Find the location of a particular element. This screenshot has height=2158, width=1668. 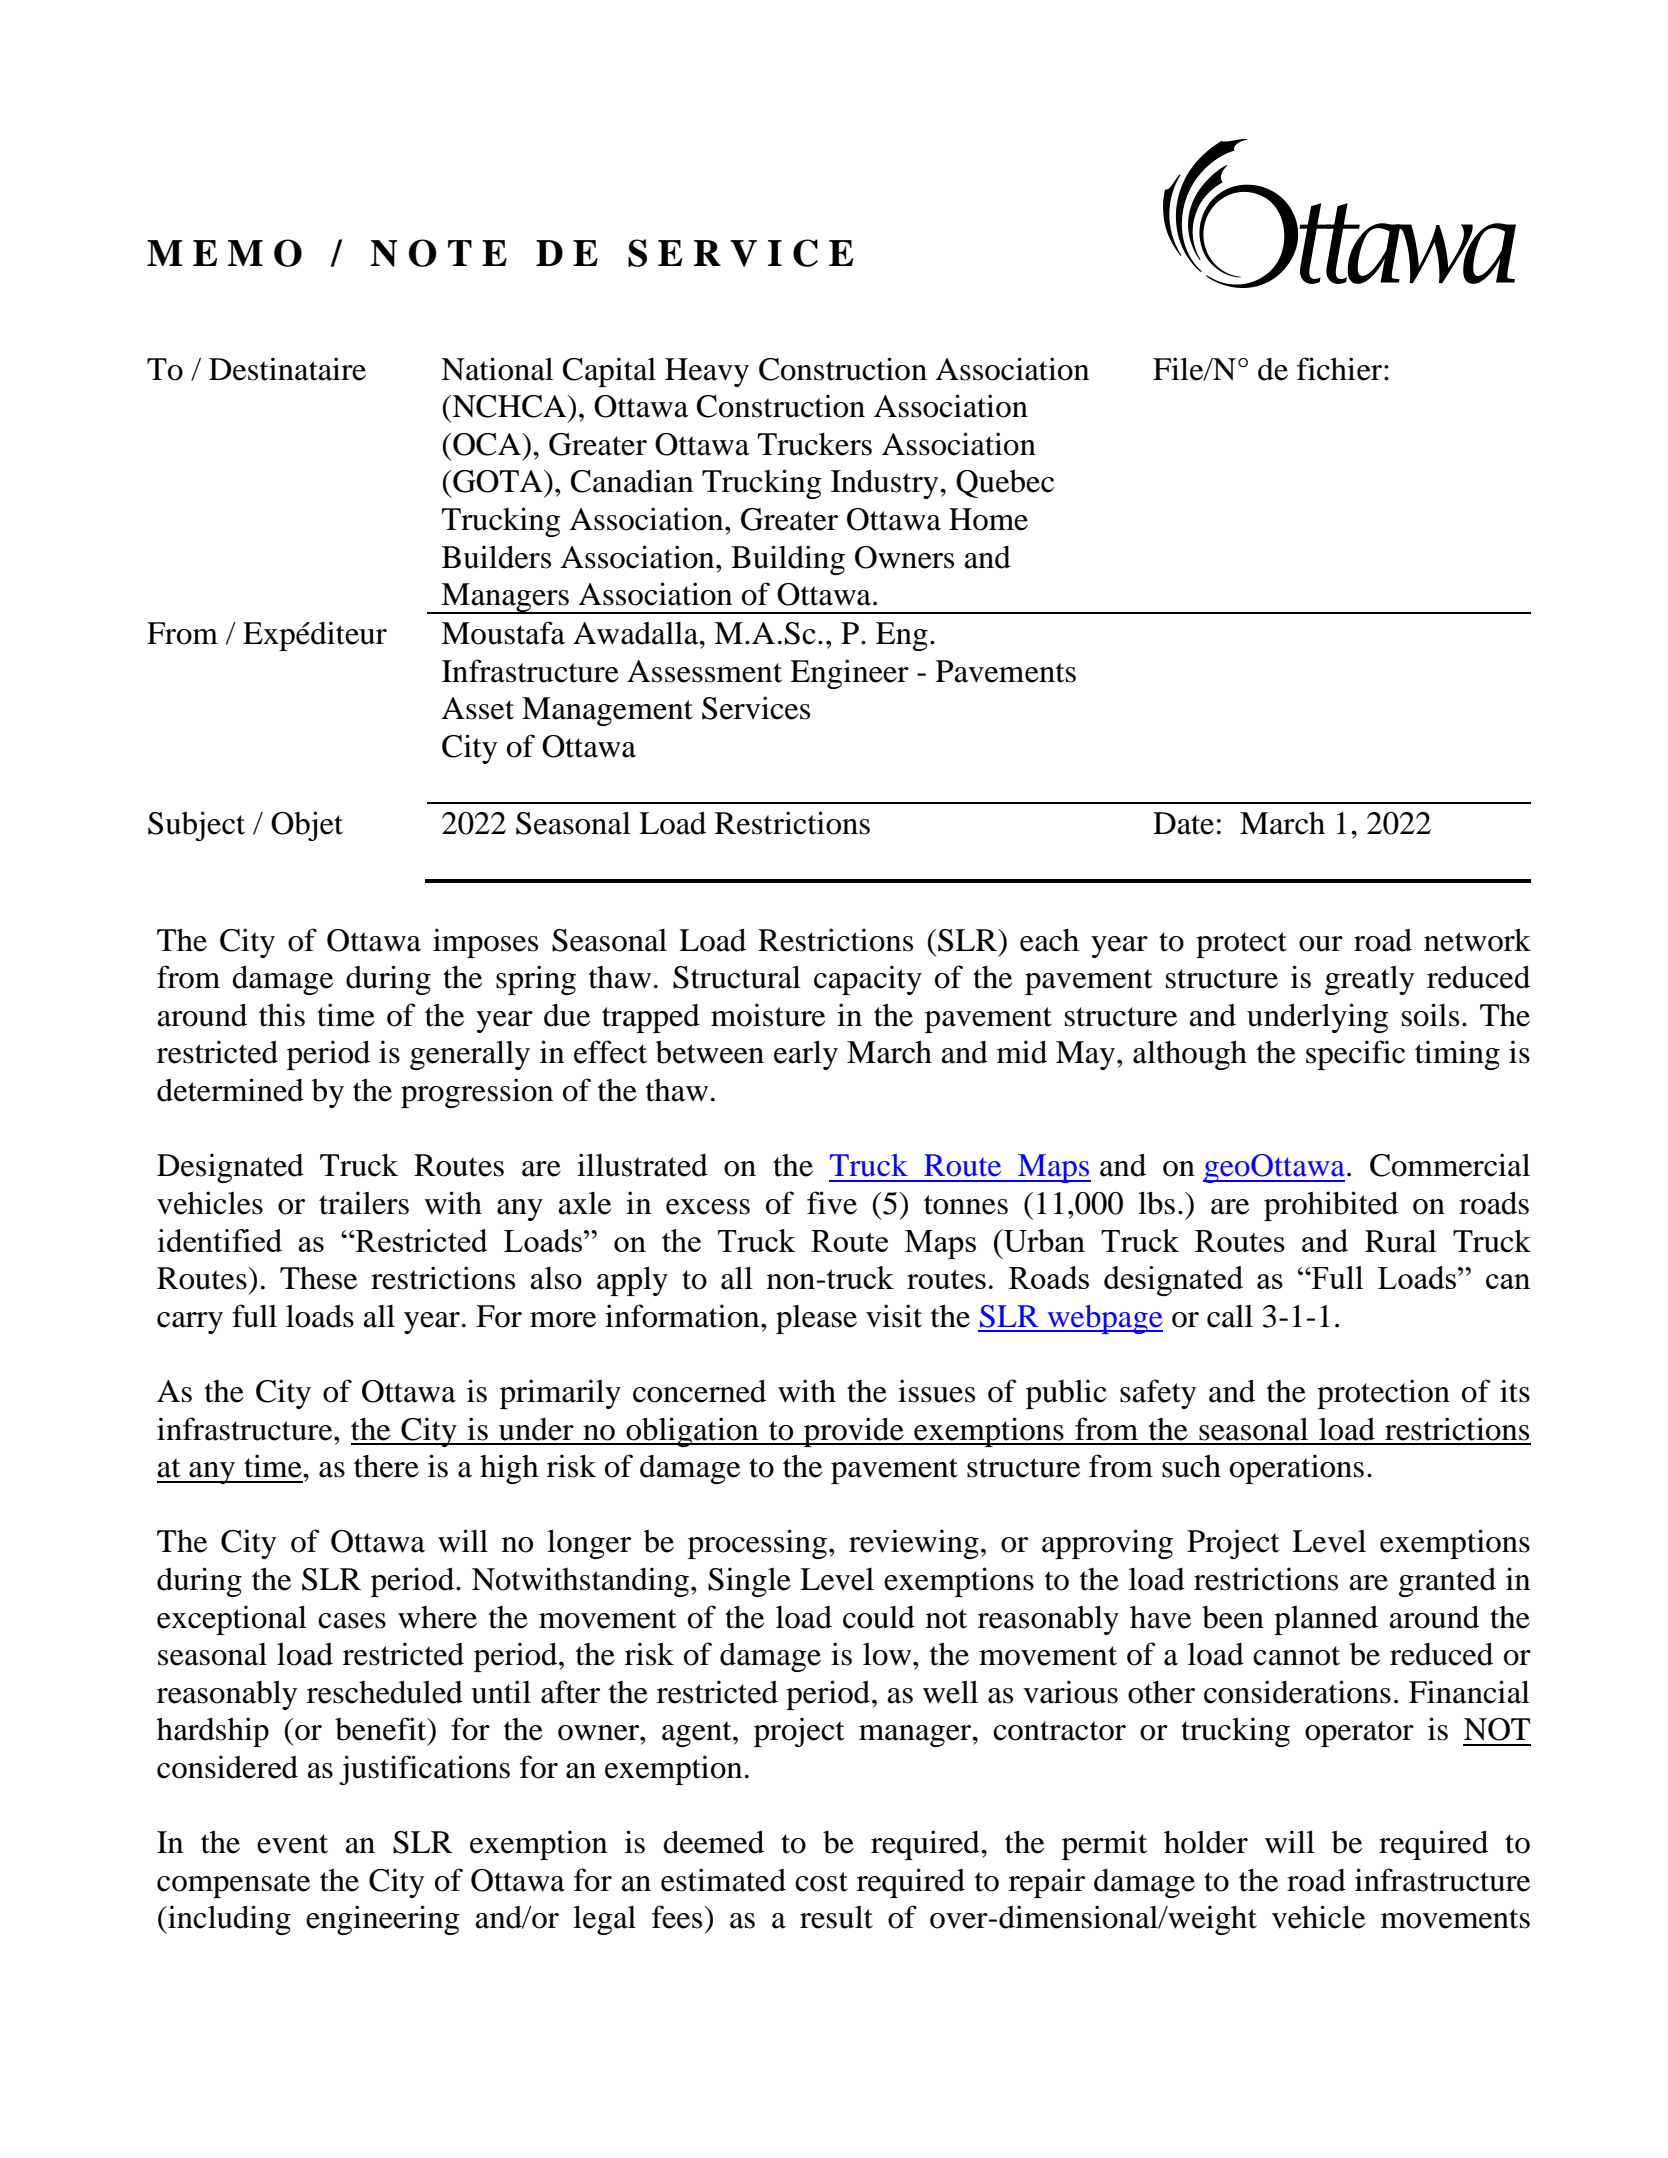

there is located at coordinates (386, 1466).
